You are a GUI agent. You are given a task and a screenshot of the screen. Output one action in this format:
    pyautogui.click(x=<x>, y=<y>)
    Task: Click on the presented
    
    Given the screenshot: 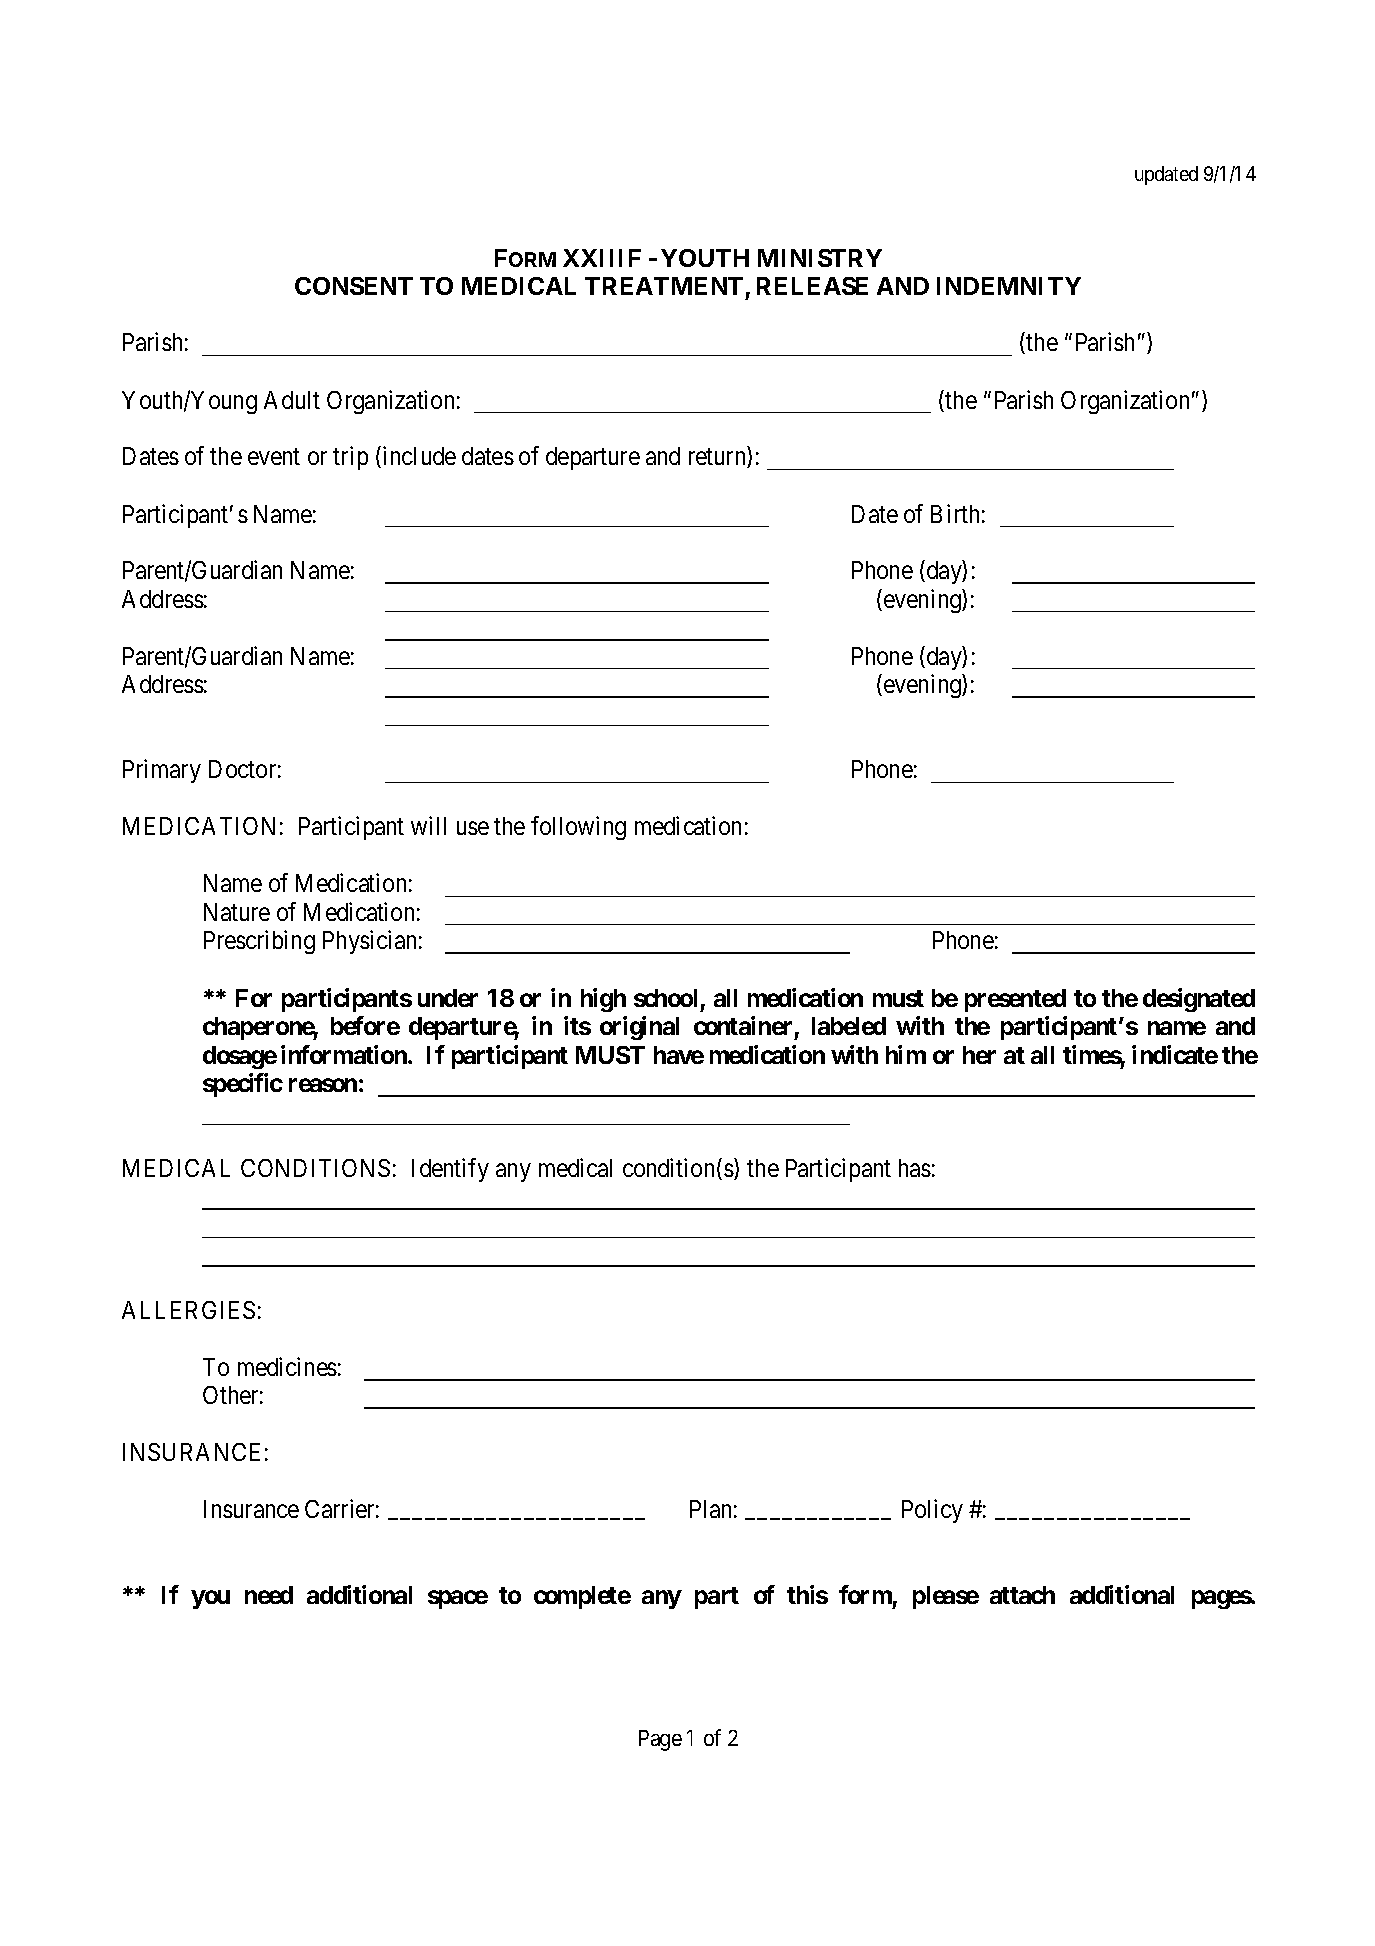 What is the action you would take?
    pyautogui.click(x=1015, y=1000)
